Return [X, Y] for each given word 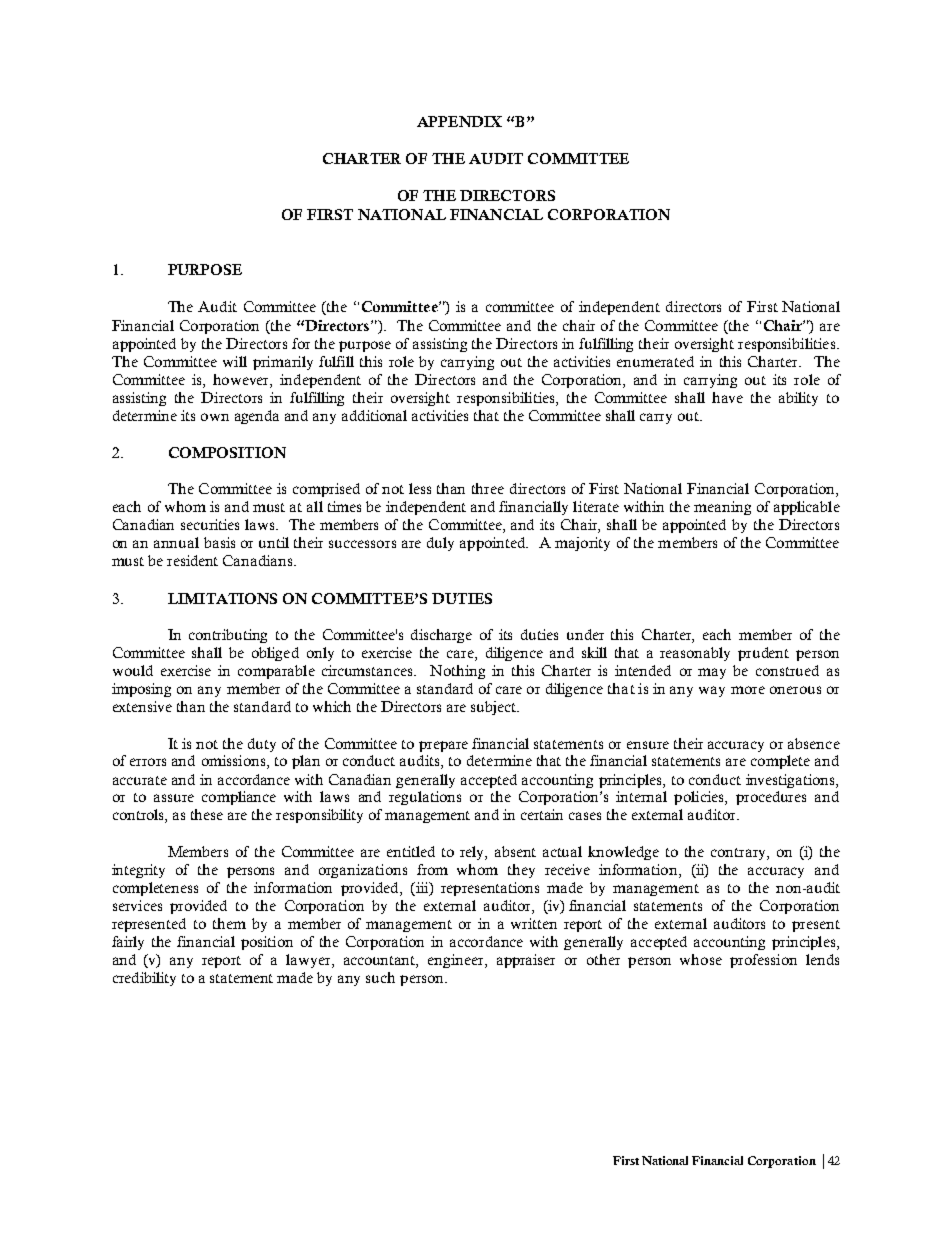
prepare [443, 746]
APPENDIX [459, 121]
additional [374, 415]
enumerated [655, 361]
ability [798, 399]
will [235, 361]
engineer [457, 961]
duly [440, 544]
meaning [722, 508]
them [229, 923]
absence [814, 743]
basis [219, 542]
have [727, 397]
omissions [235, 762]
